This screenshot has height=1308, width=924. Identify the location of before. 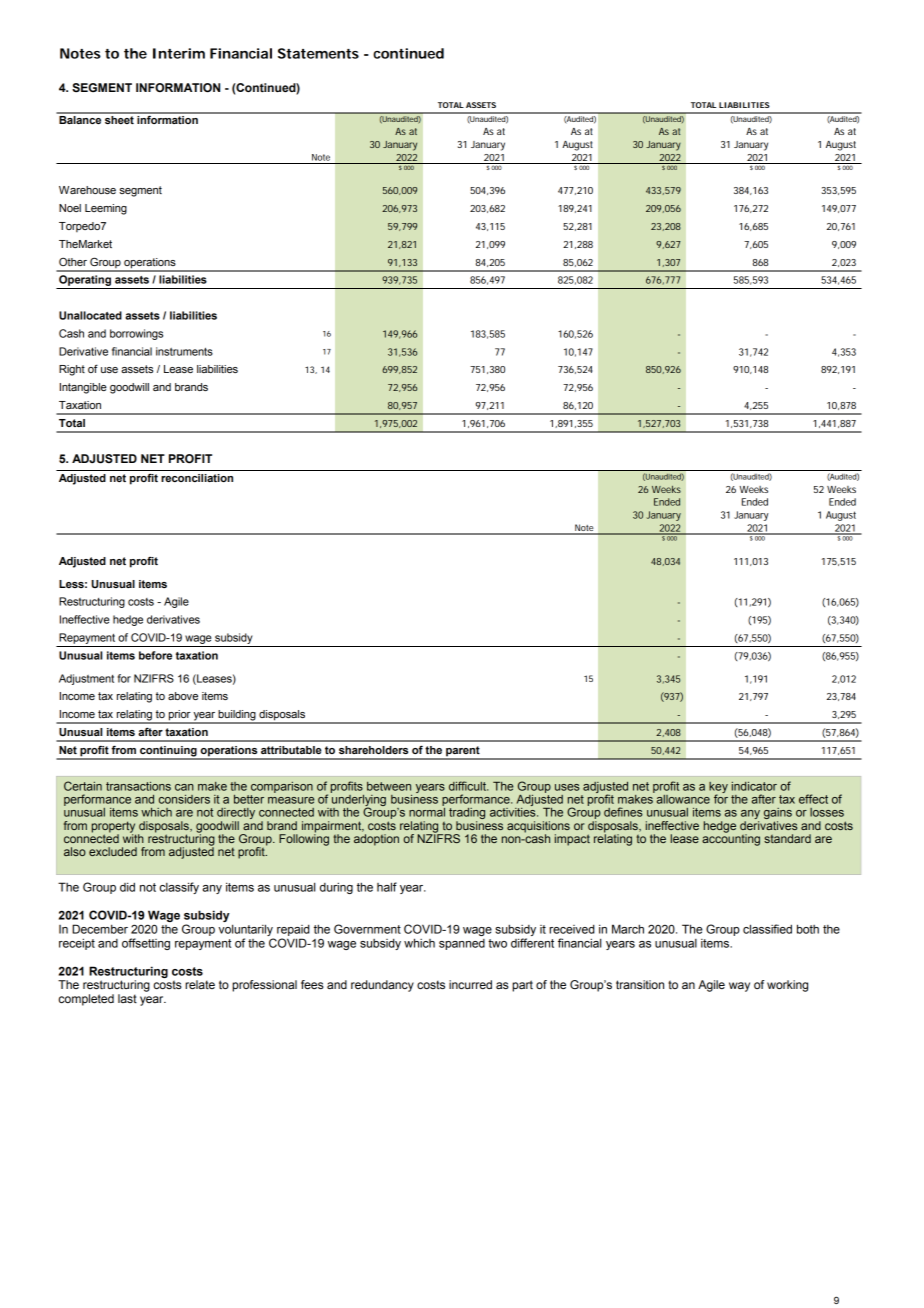
(155, 655).
